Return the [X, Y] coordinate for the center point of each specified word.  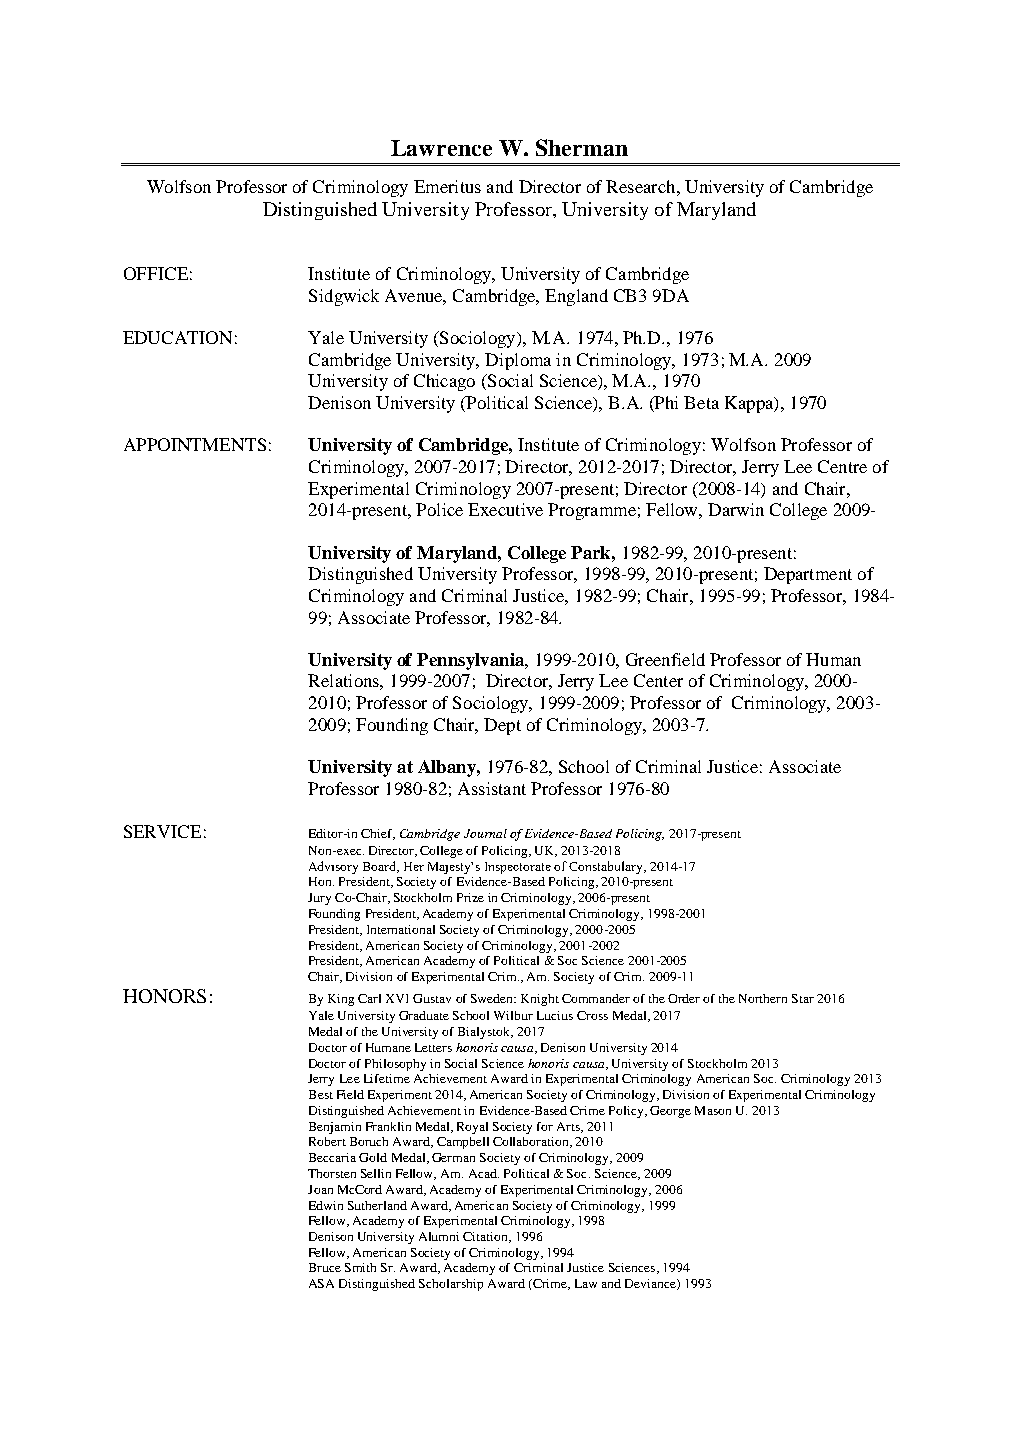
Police [439, 509]
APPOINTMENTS [195, 444]
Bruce [325, 1267]
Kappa [750, 404]
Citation [487, 1237]
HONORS [164, 996]
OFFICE [156, 273]
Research [642, 186]
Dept [502, 726]
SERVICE [162, 831]
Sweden [493, 998]
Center [658, 680]
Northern [763, 998]
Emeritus [447, 186]
